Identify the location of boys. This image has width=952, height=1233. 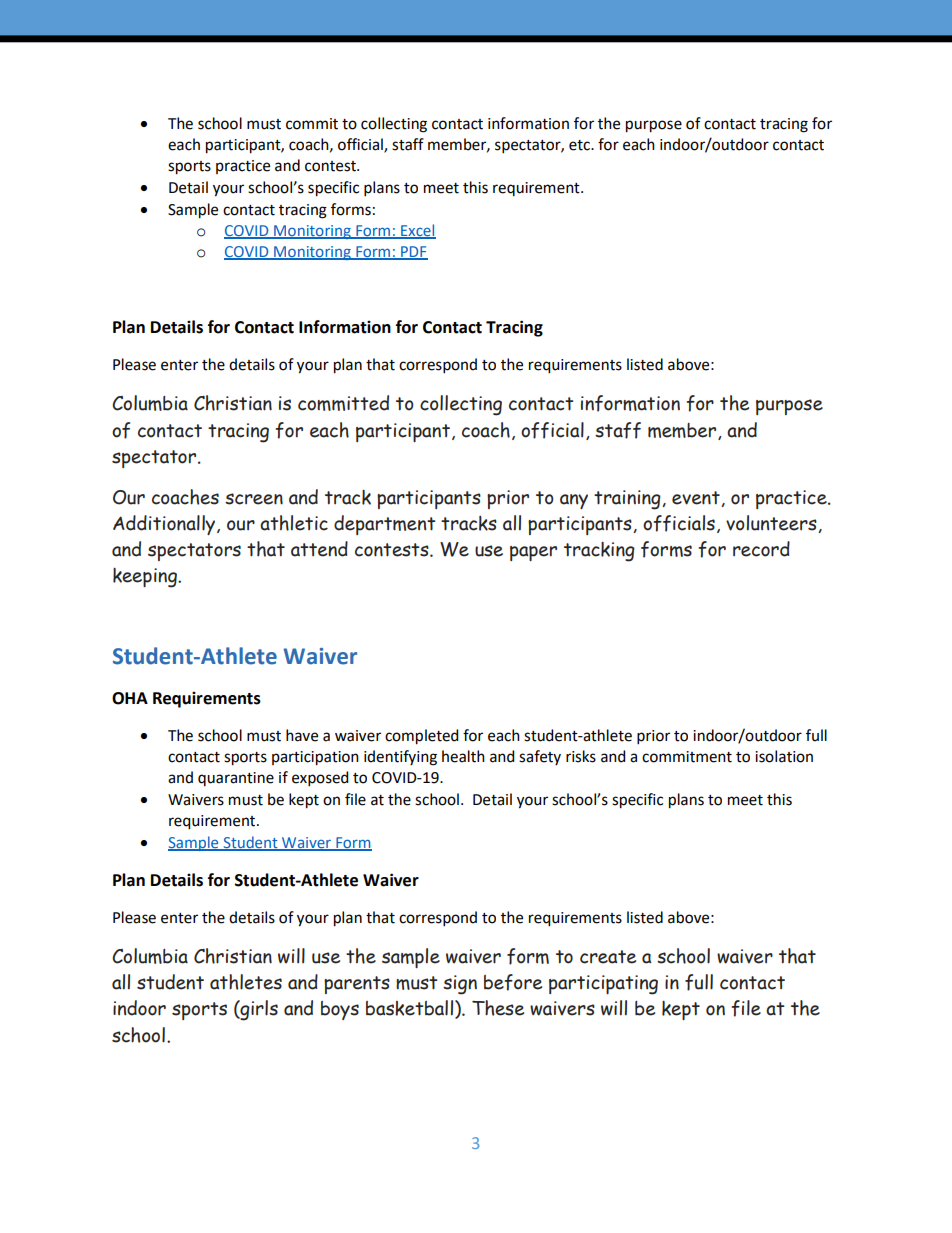
(340, 1010).
